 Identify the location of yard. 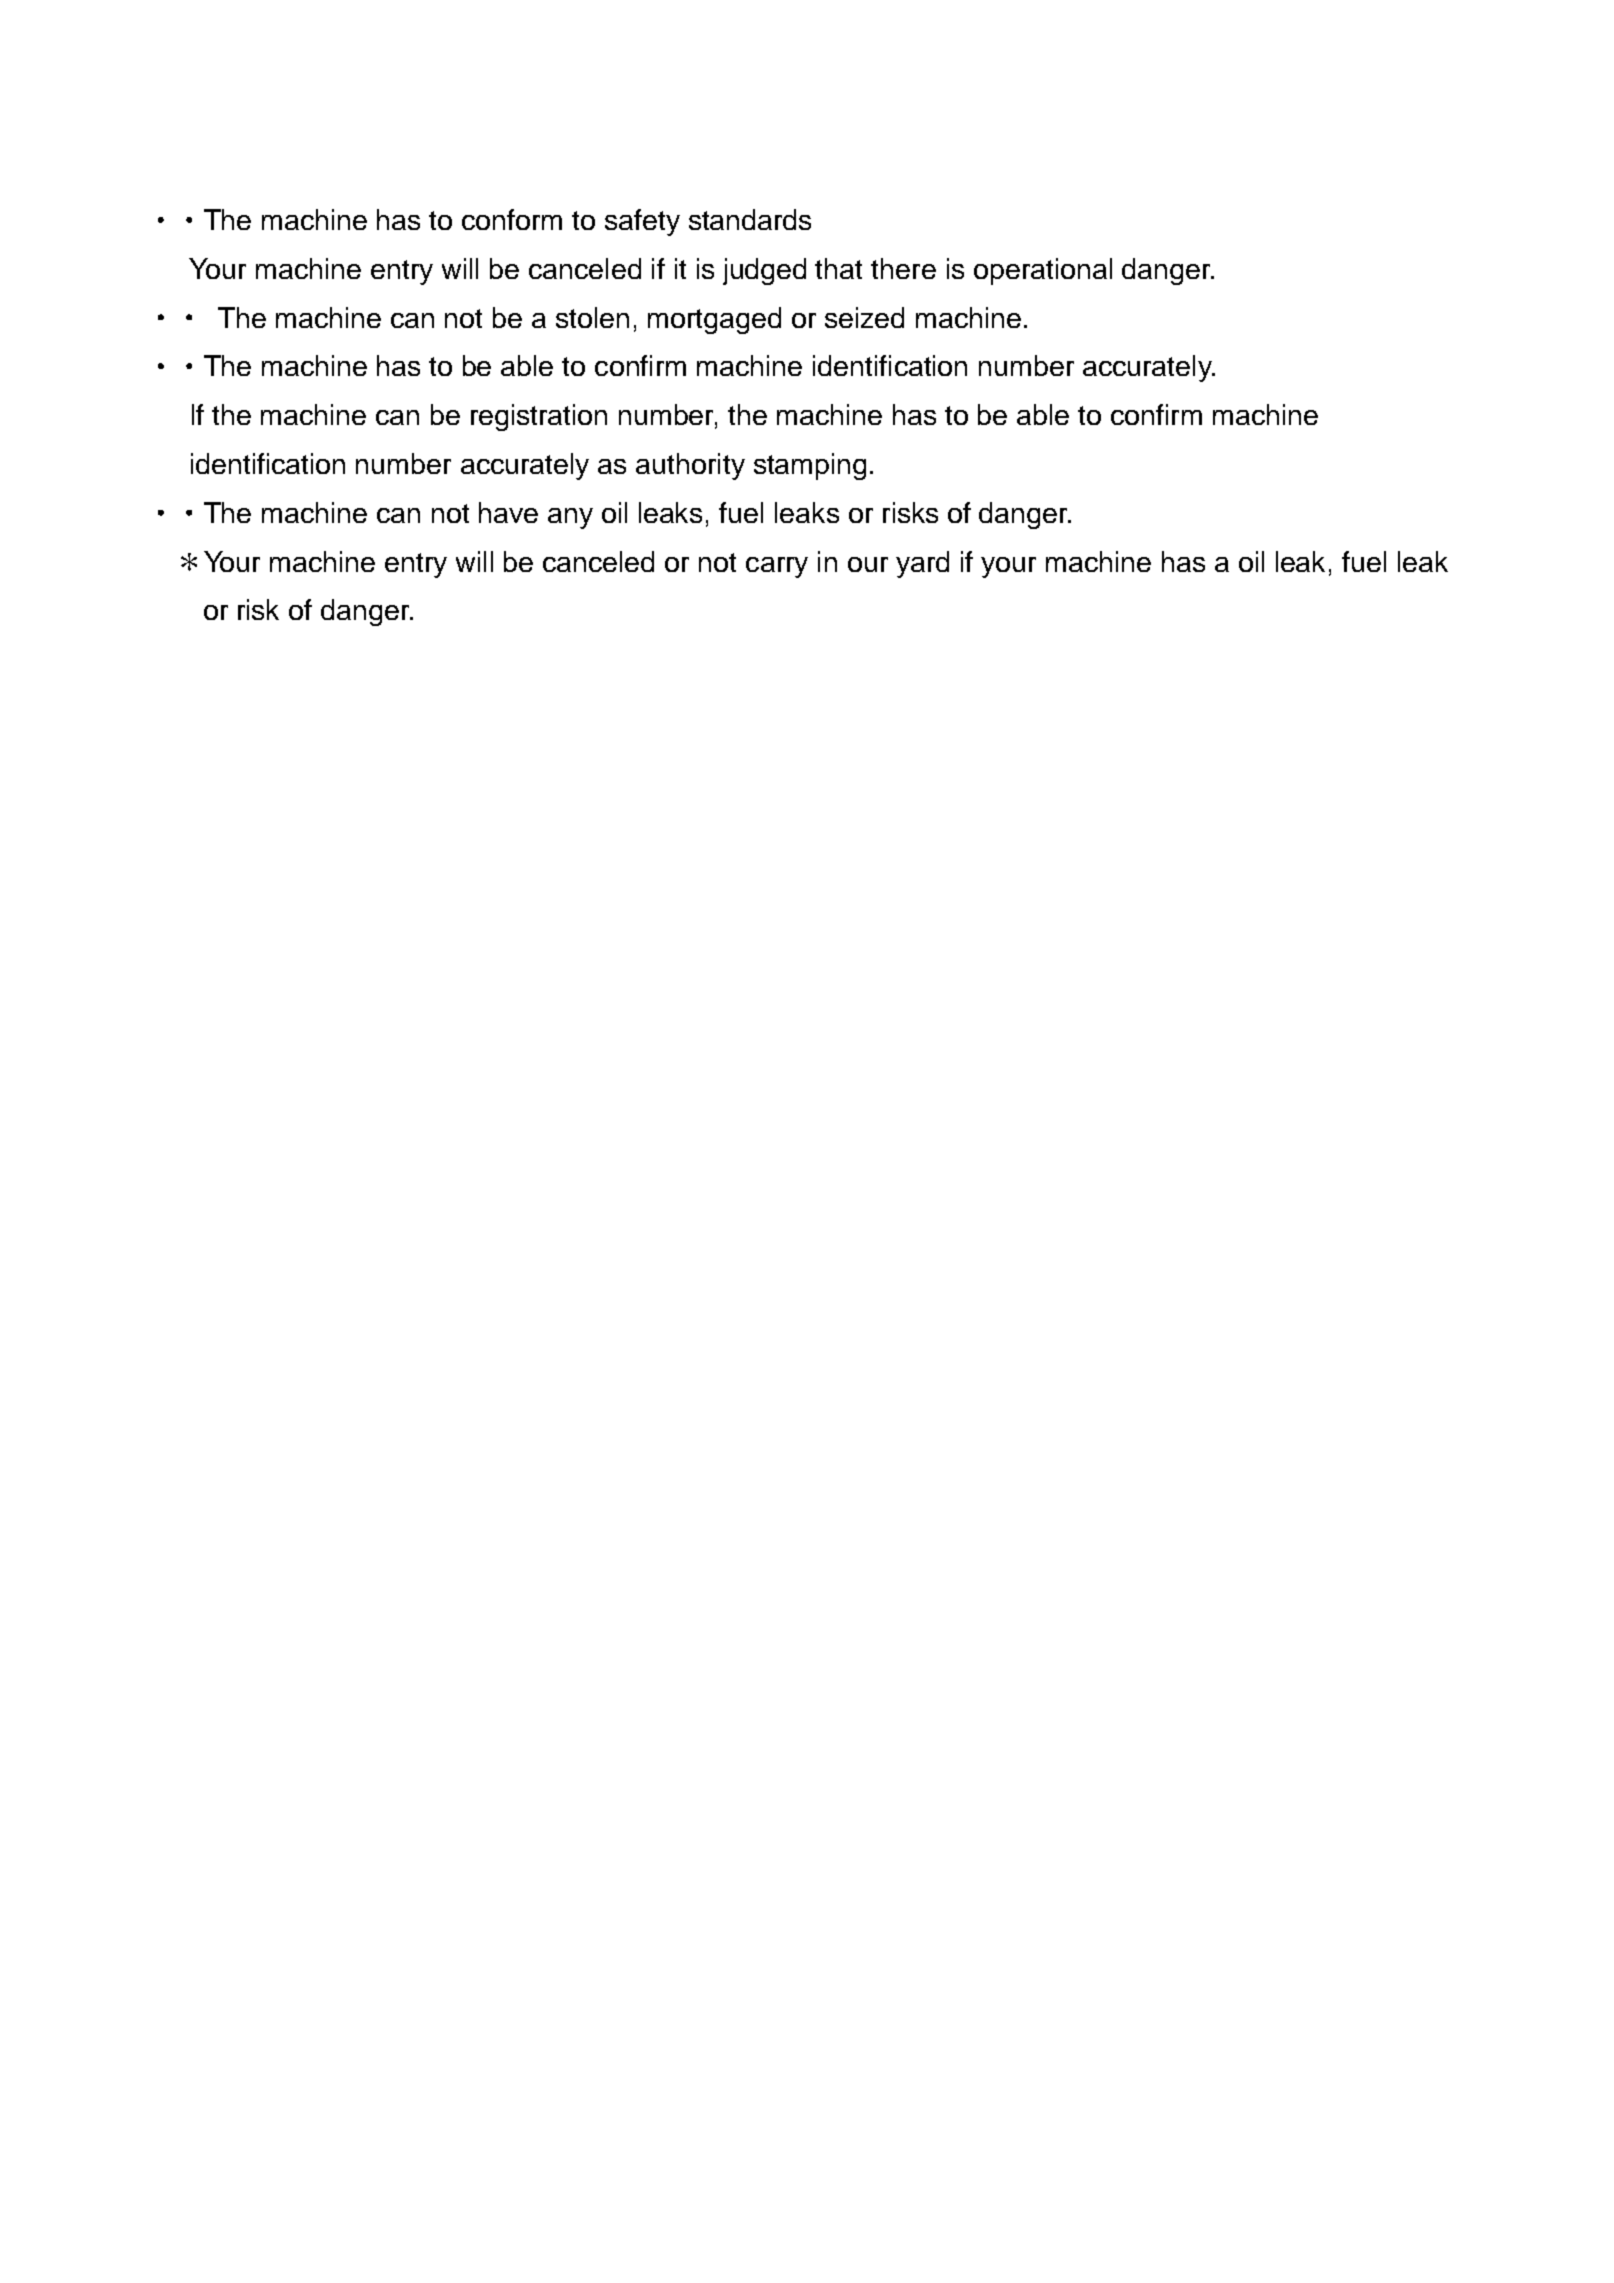
(922, 564).
